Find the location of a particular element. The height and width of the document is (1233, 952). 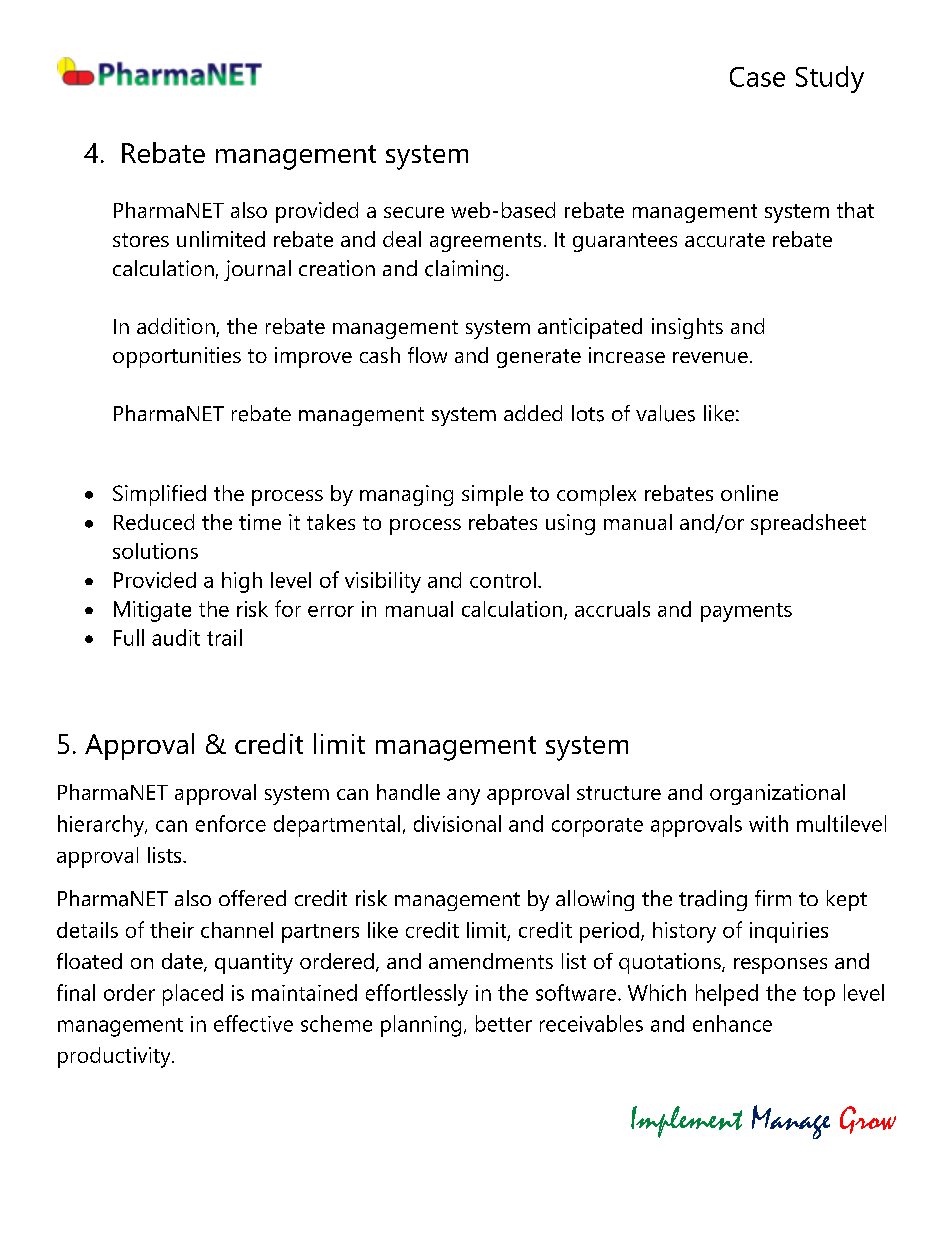

Mitigate is located at coordinates (152, 611).
